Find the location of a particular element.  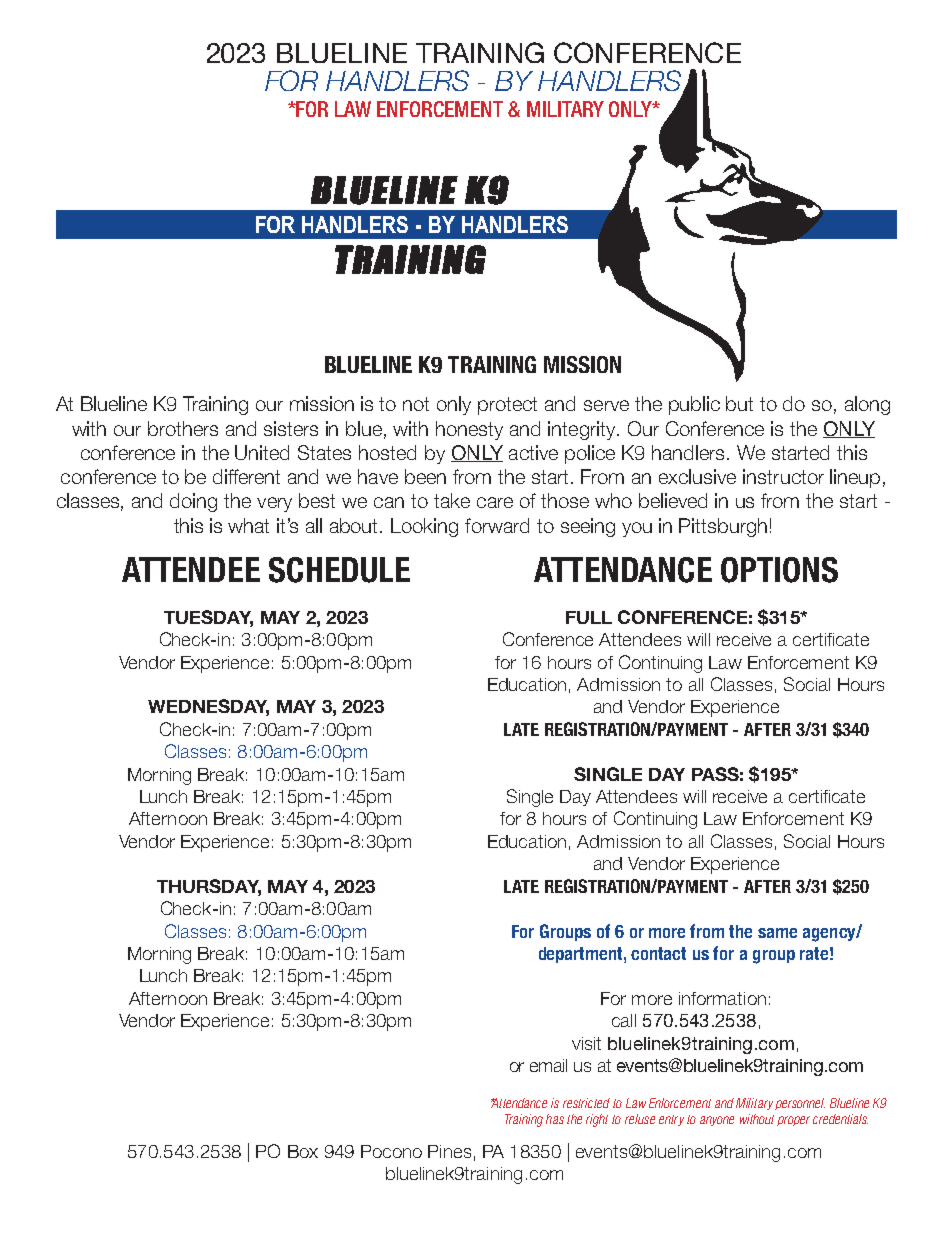

protect is located at coordinates (507, 406).
